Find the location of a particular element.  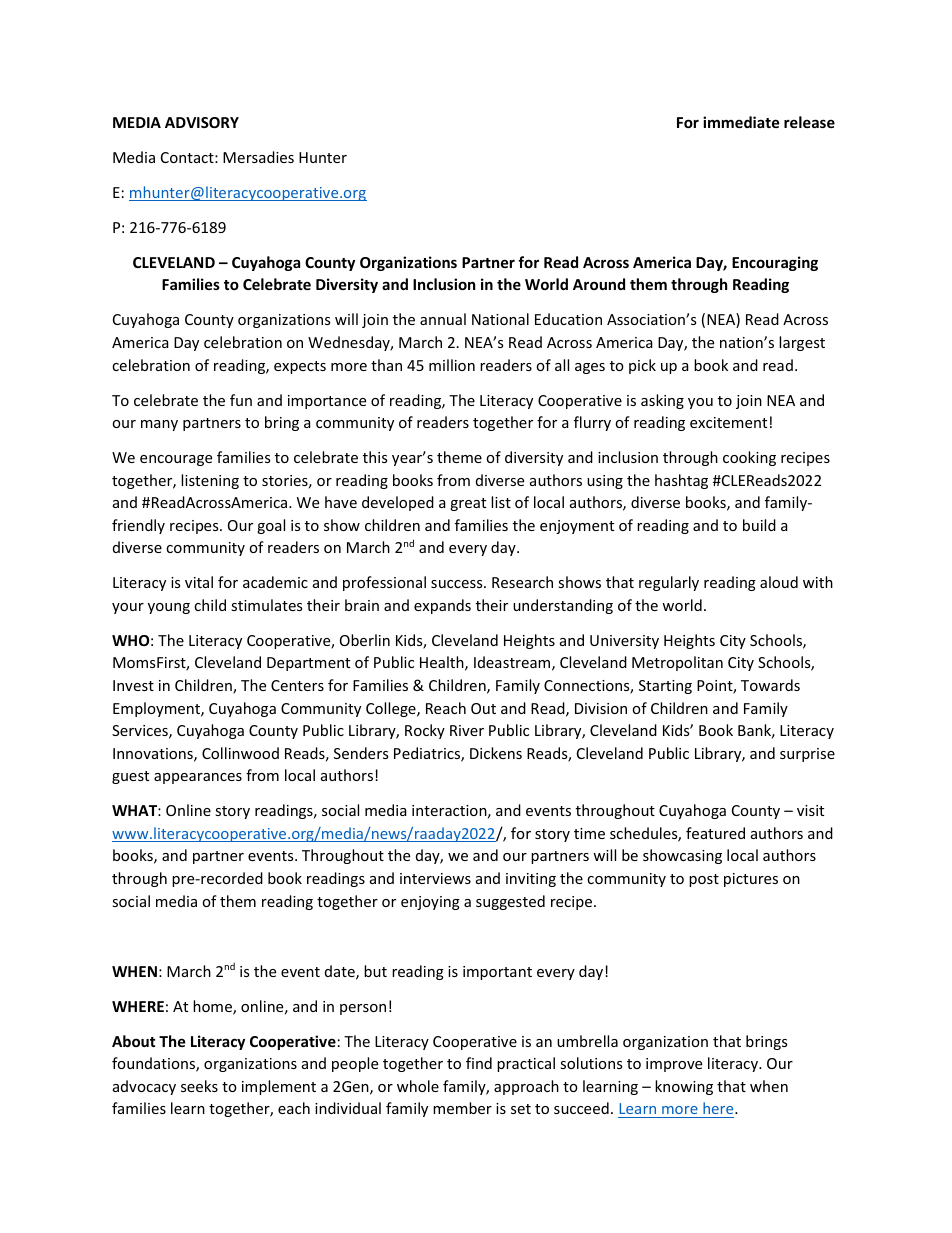

aloud is located at coordinates (779, 582).
